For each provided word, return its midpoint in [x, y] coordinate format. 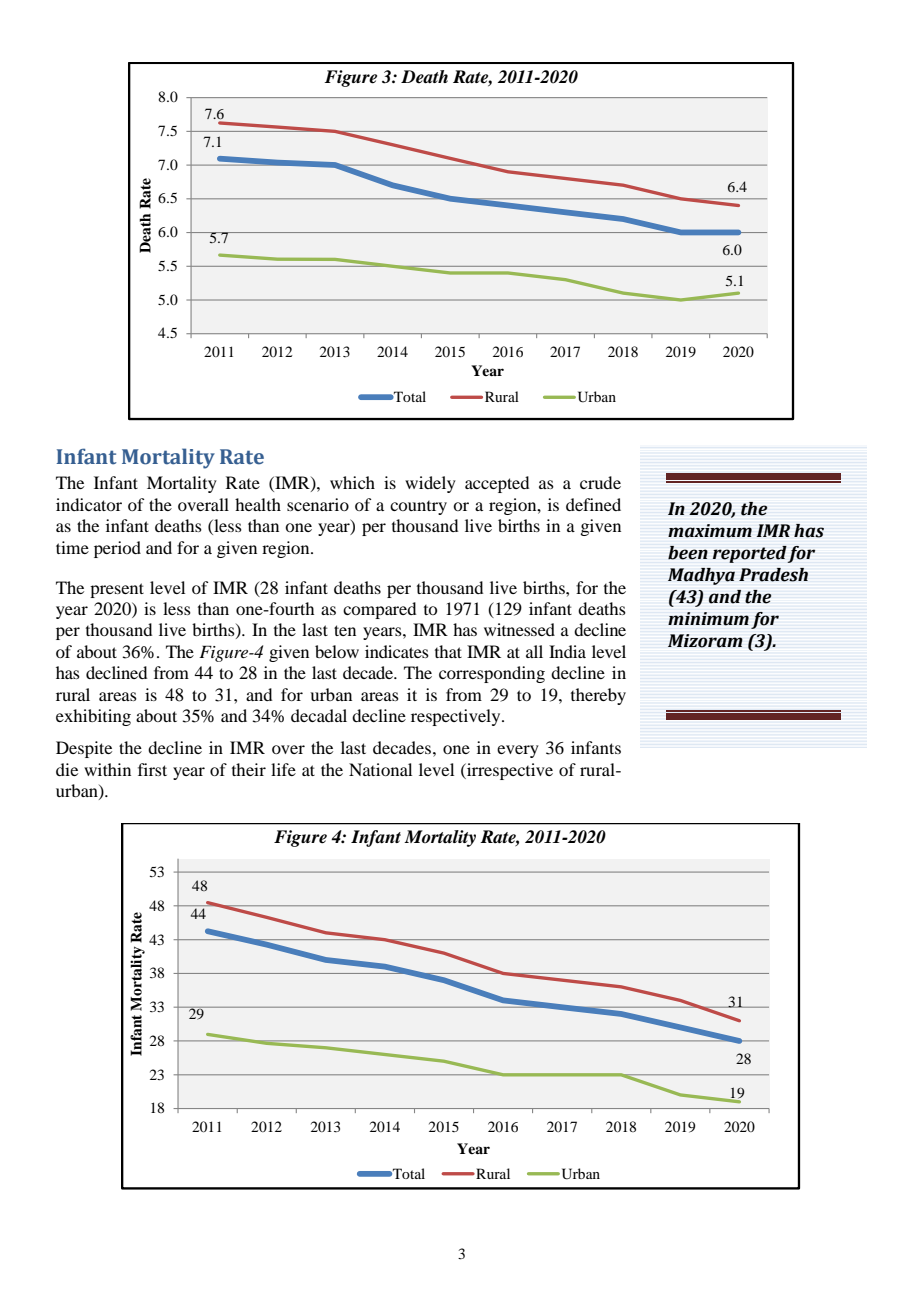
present [117, 590]
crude [600, 482]
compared [379, 610]
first [152, 769]
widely [430, 484]
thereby [598, 696]
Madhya [701, 576]
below [337, 651]
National [380, 769]
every [518, 751]
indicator [89, 504]
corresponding [492, 674]
